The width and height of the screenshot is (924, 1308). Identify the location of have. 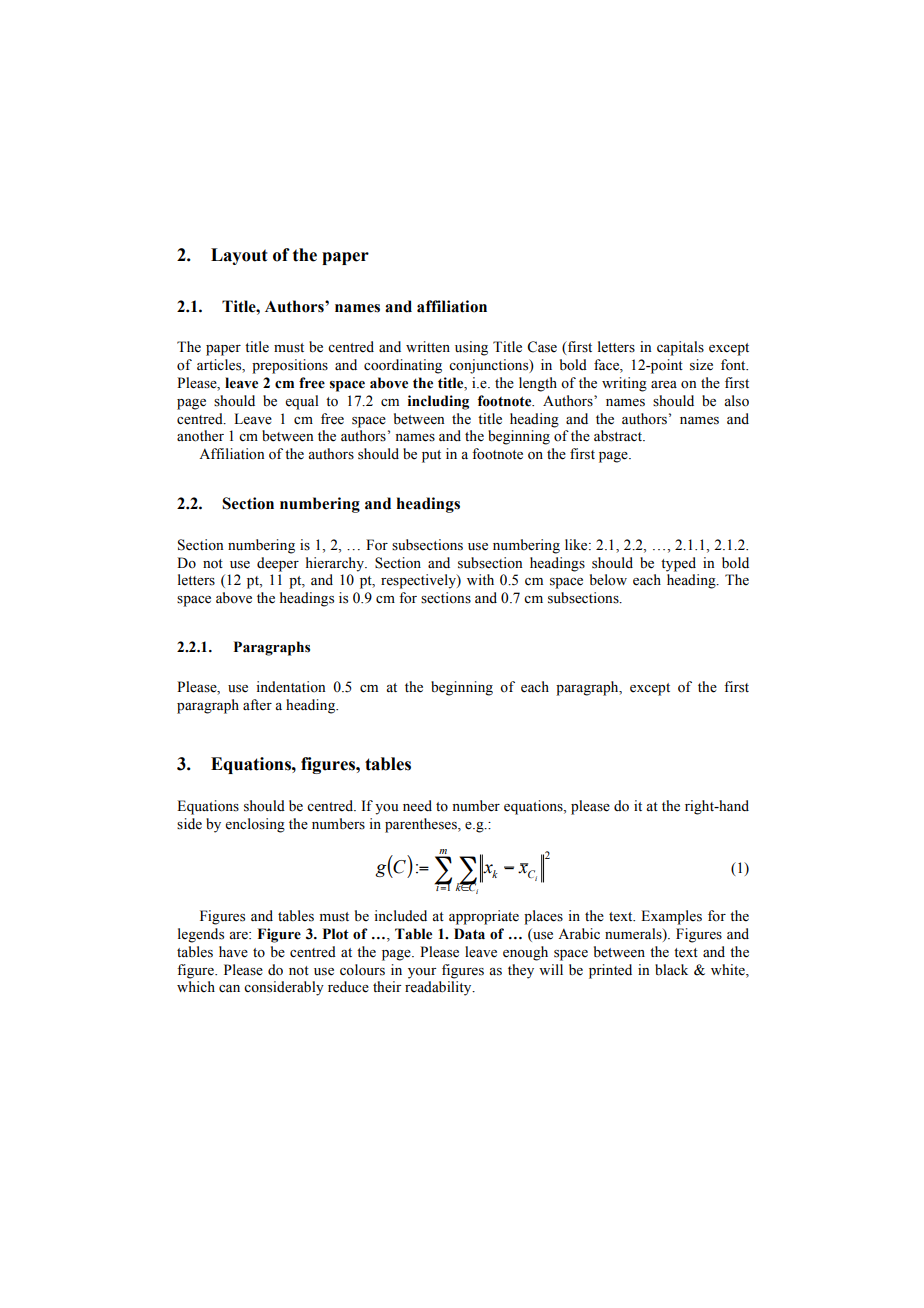
(233, 952).
